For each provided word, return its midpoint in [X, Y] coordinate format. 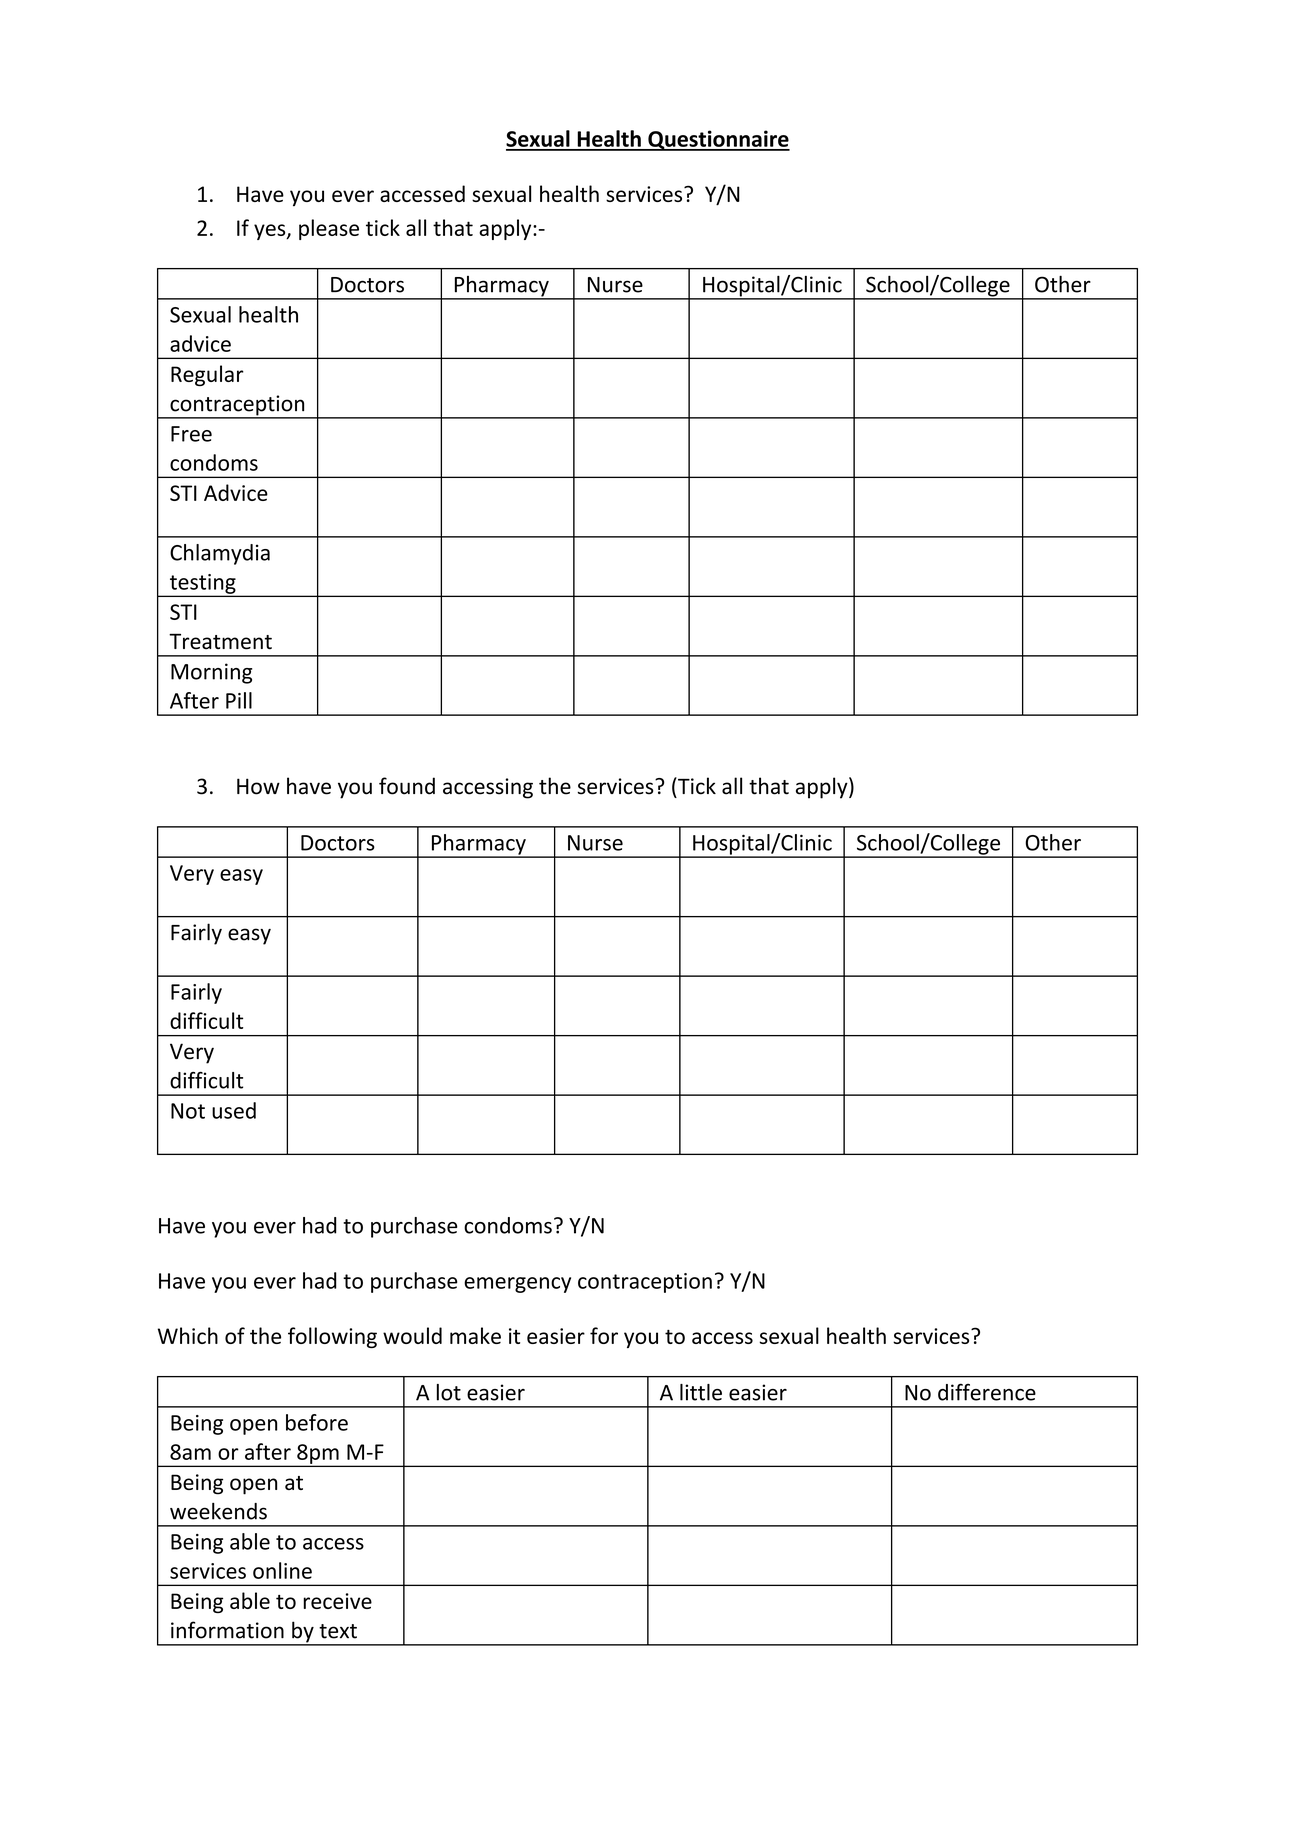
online [282, 1570]
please [329, 229]
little [701, 1392]
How [258, 786]
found [407, 786]
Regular [207, 375]
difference [987, 1392]
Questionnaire [718, 140]
